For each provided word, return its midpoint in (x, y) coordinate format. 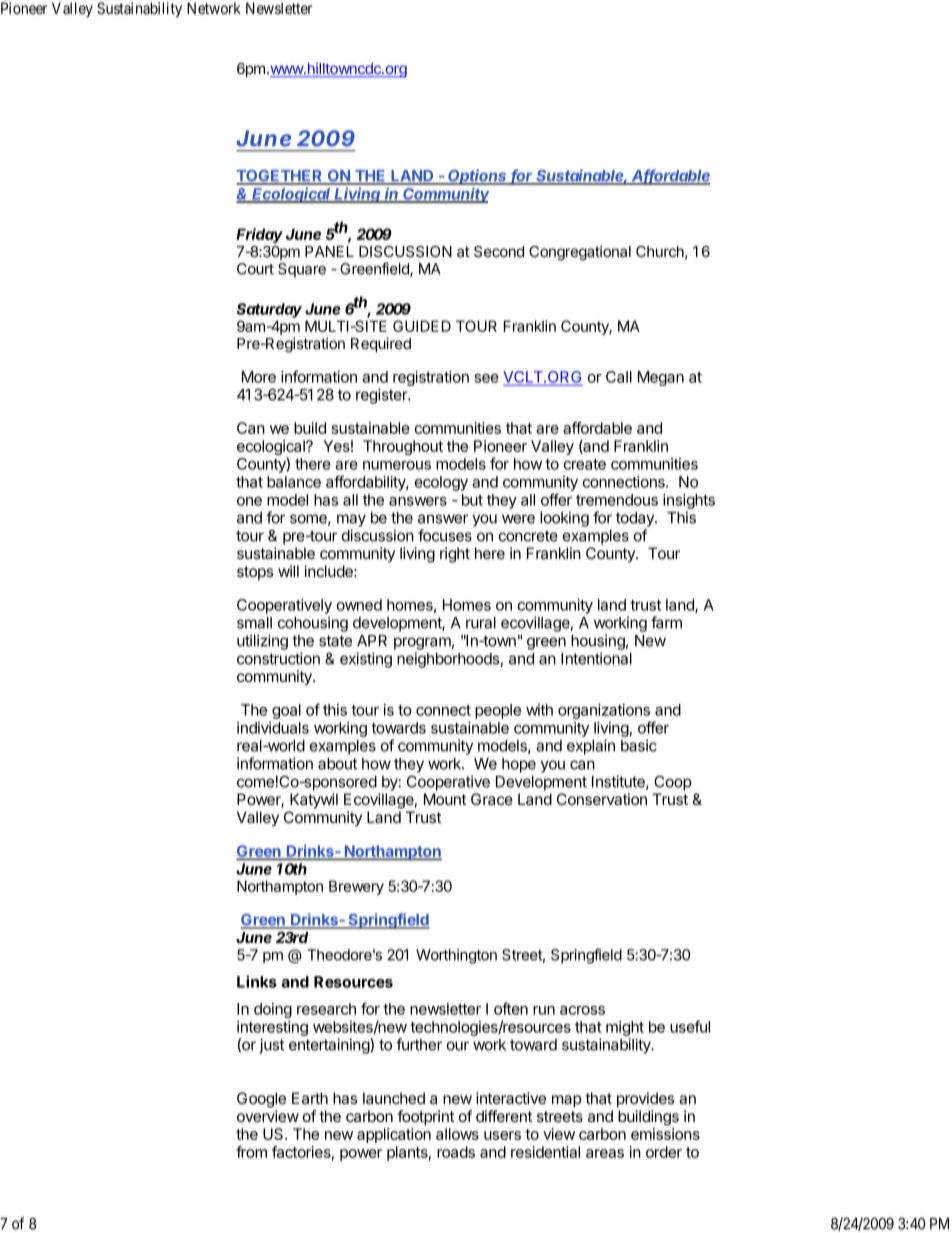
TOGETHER (280, 177)
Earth (310, 1098)
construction (278, 658)
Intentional (596, 658)
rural (481, 623)
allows (457, 1134)
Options (478, 177)
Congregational (580, 253)
